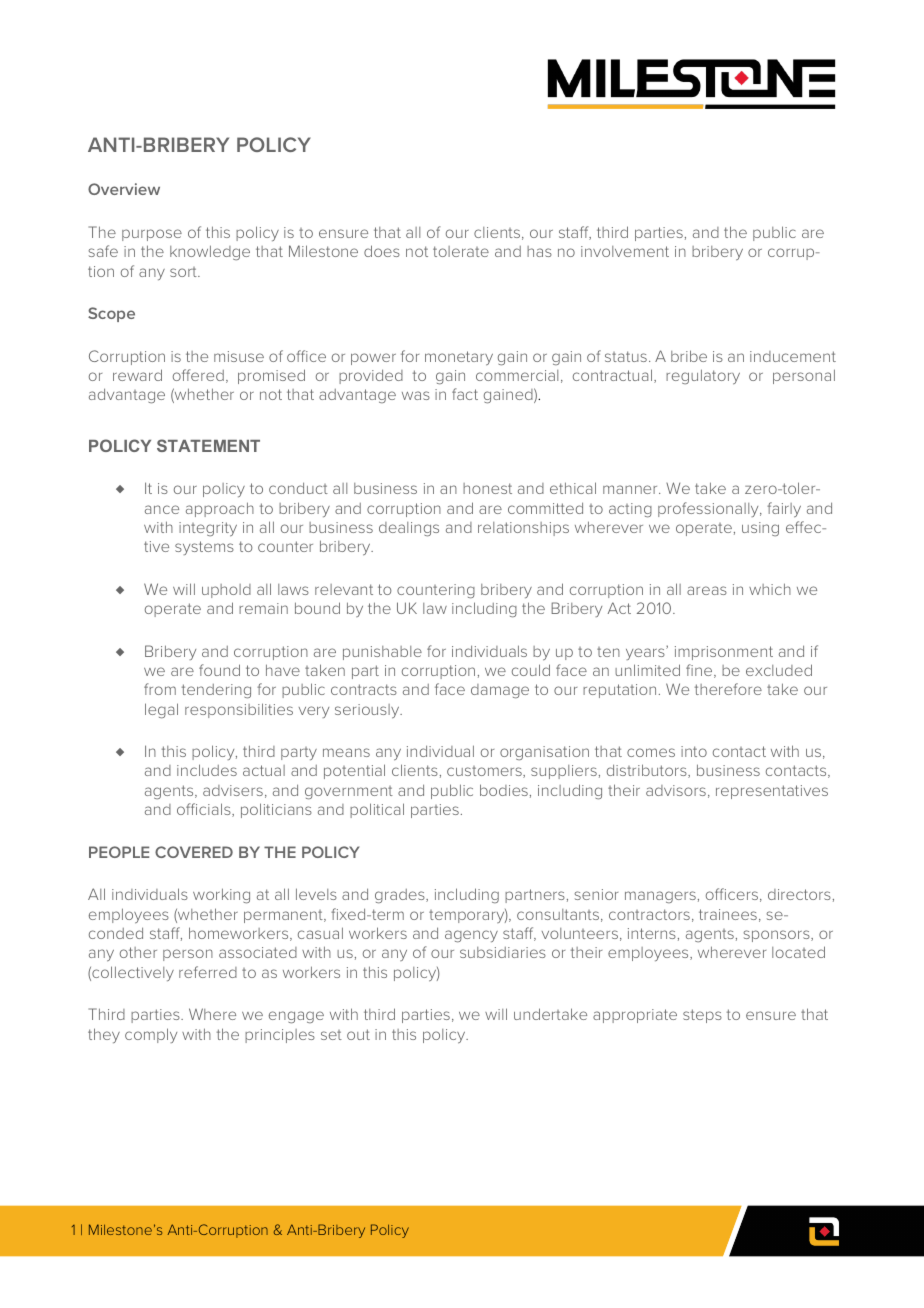 This screenshot has width=924, height=1308. I want to click on purpose, so click(152, 235).
